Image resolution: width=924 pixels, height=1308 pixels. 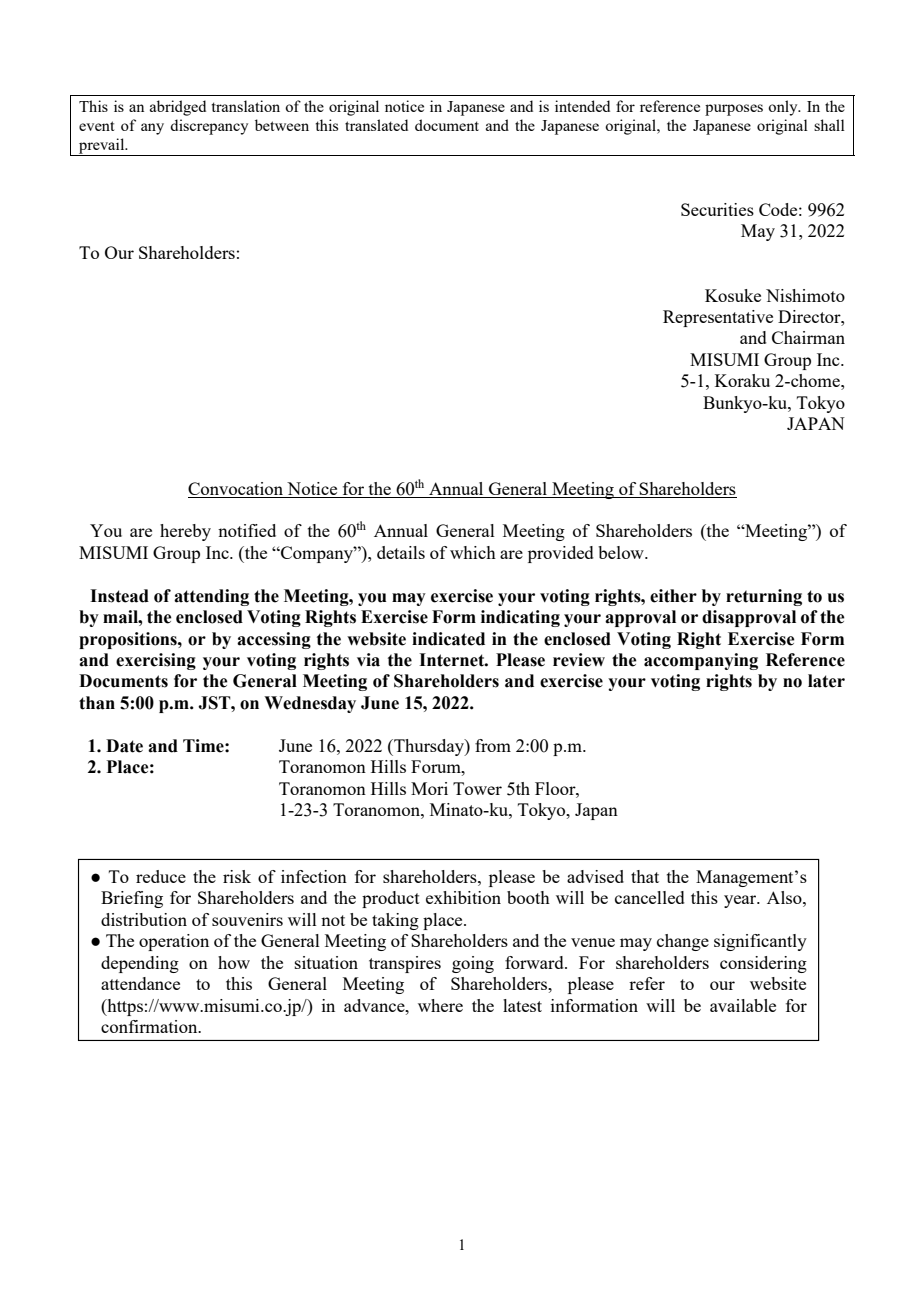 I want to click on returning, so click(x=764, y=597).
